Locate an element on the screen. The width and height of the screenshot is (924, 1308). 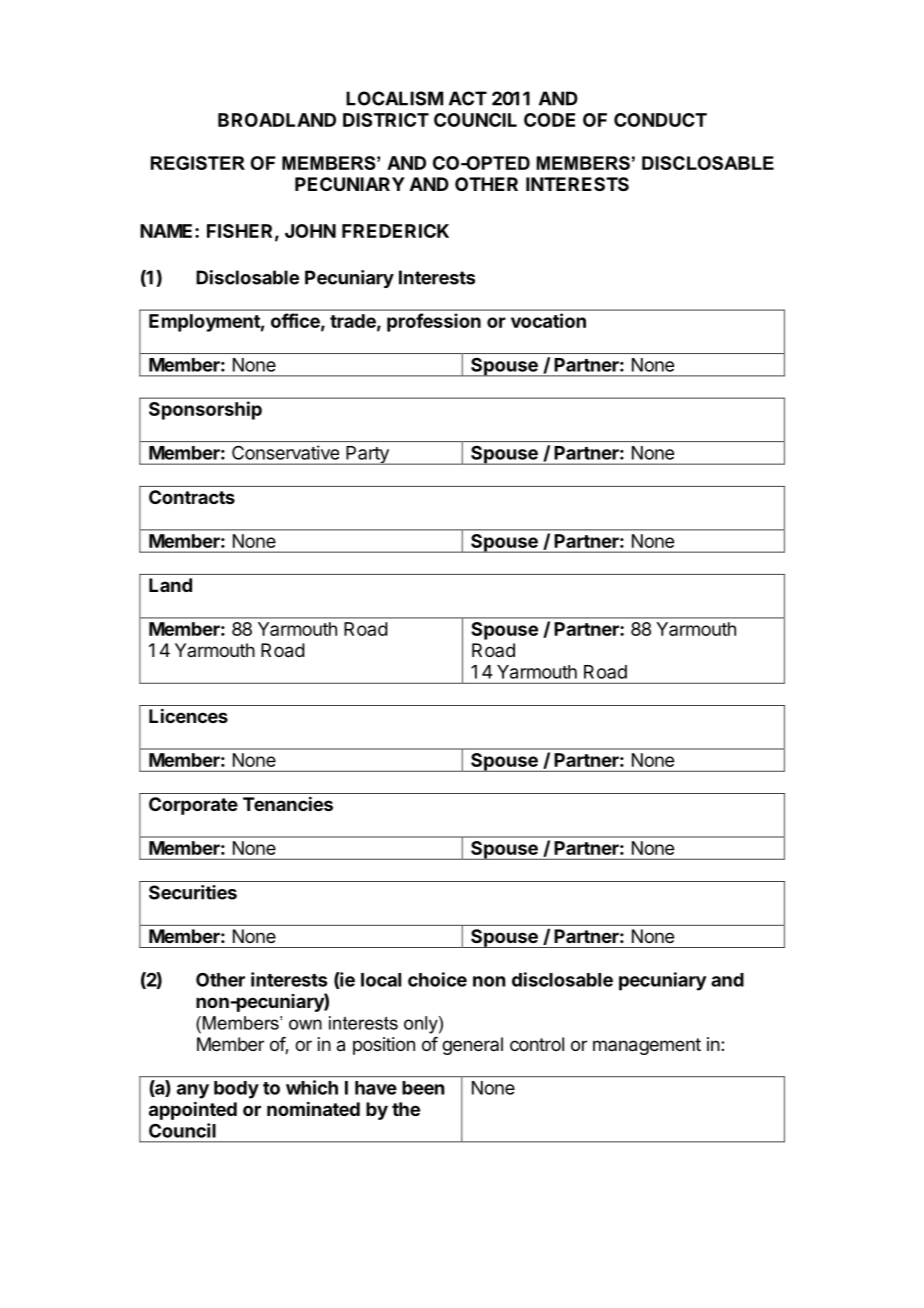
Corporate is located at coordinates (193, 806).
